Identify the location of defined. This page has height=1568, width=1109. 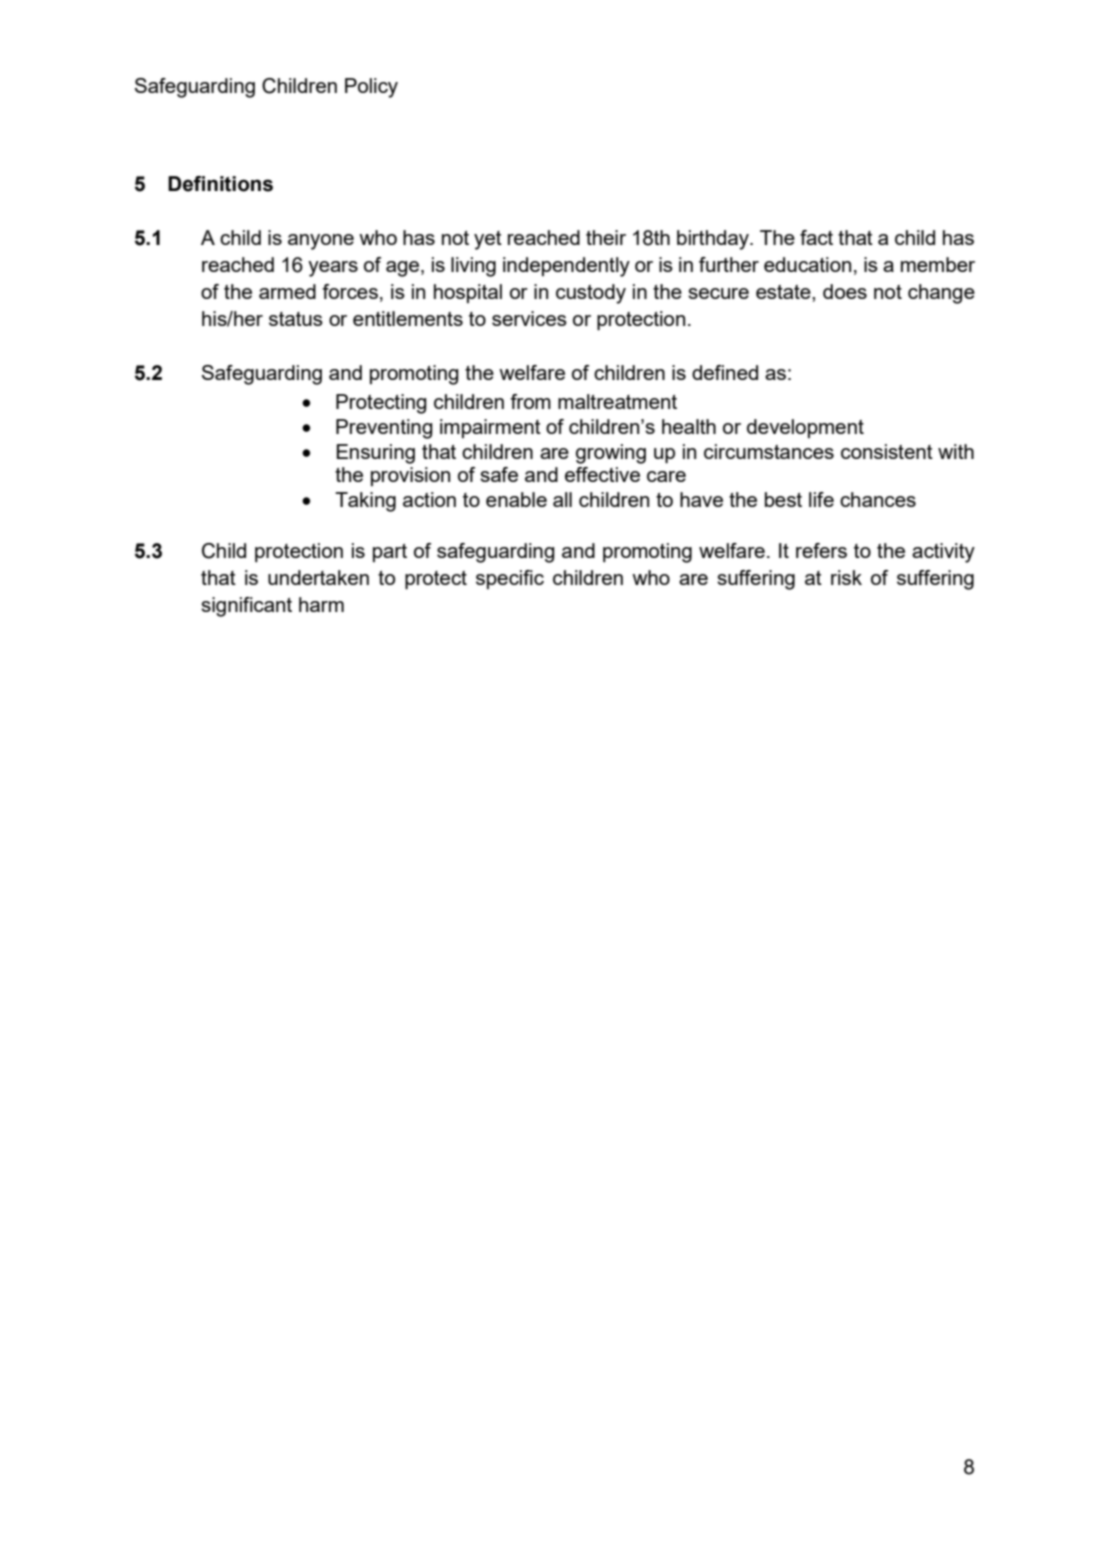
(725, 372).
